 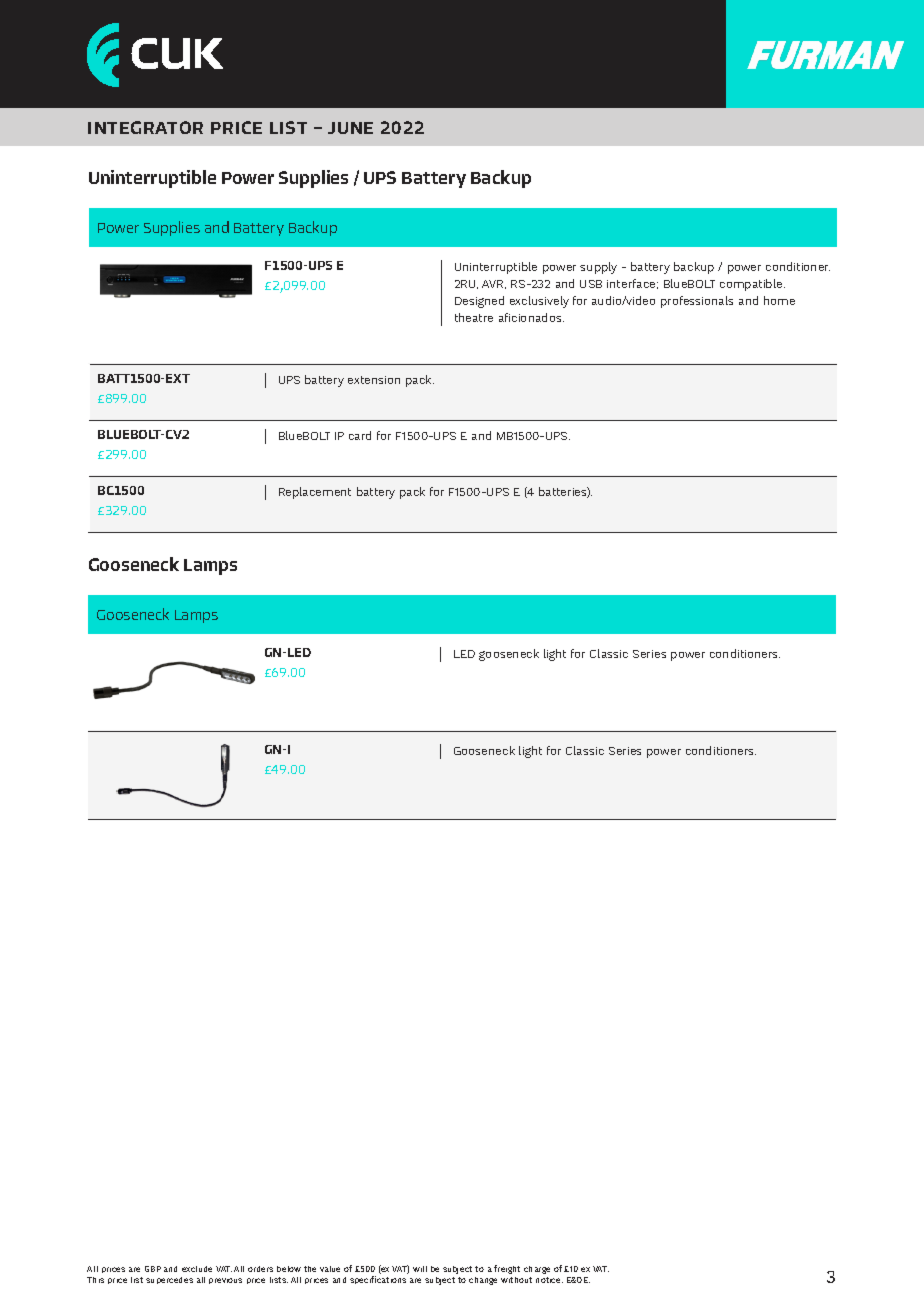 I want to click on GBP, so click(x=153, y=1269).
